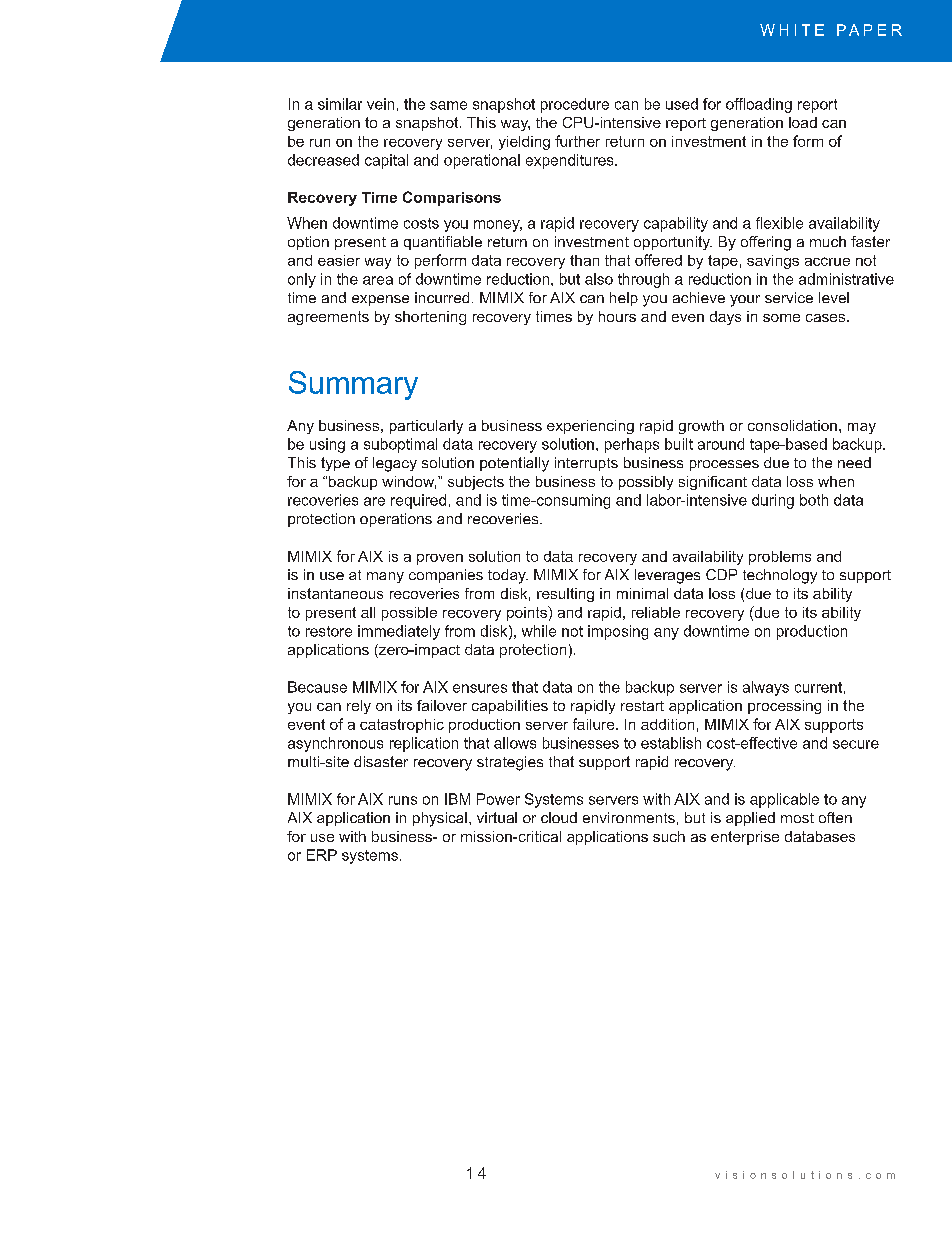  I want to click on used, so click(682, 104).
